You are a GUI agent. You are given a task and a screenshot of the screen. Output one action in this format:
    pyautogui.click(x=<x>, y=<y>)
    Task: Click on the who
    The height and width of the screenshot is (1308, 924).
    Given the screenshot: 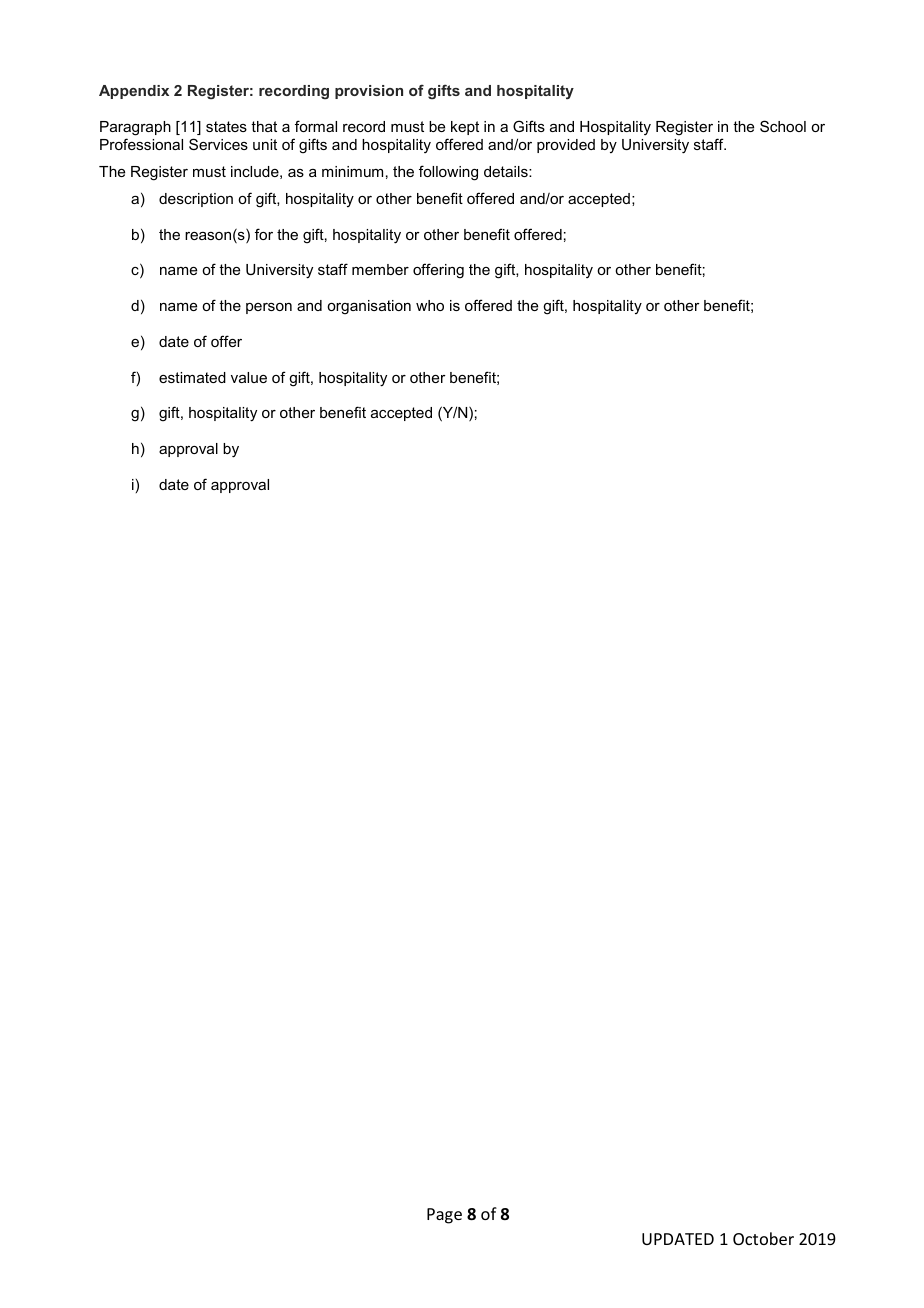 What is the action you would take?
    pyautogui.click(x=430, y=305)
